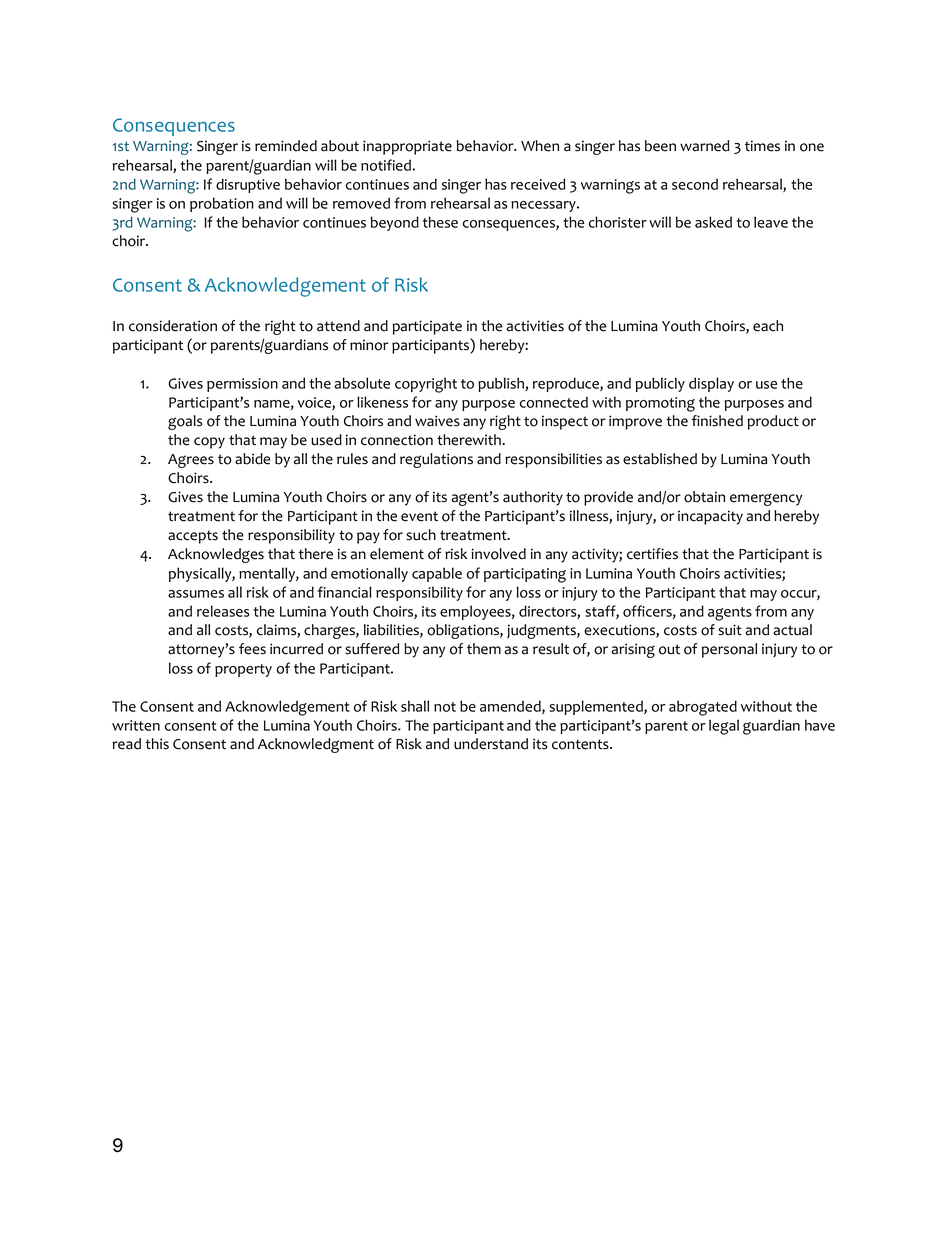 The image size is (952, 1233). Describe the element at coordinates (436, 460) in the screenshot. I see `regulations` at that location.
